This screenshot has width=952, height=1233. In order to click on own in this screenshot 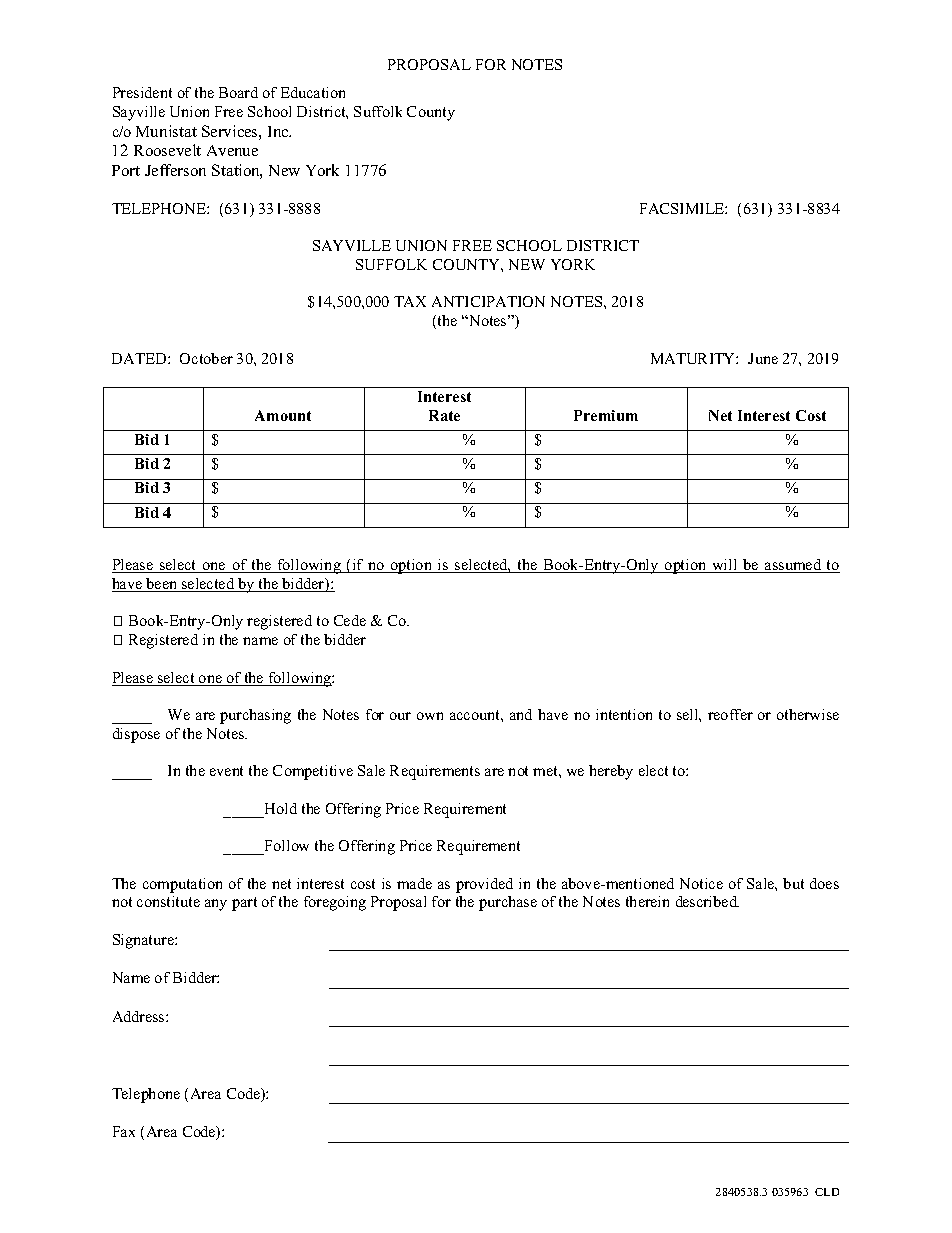, I will do `click(430, 716)`.
